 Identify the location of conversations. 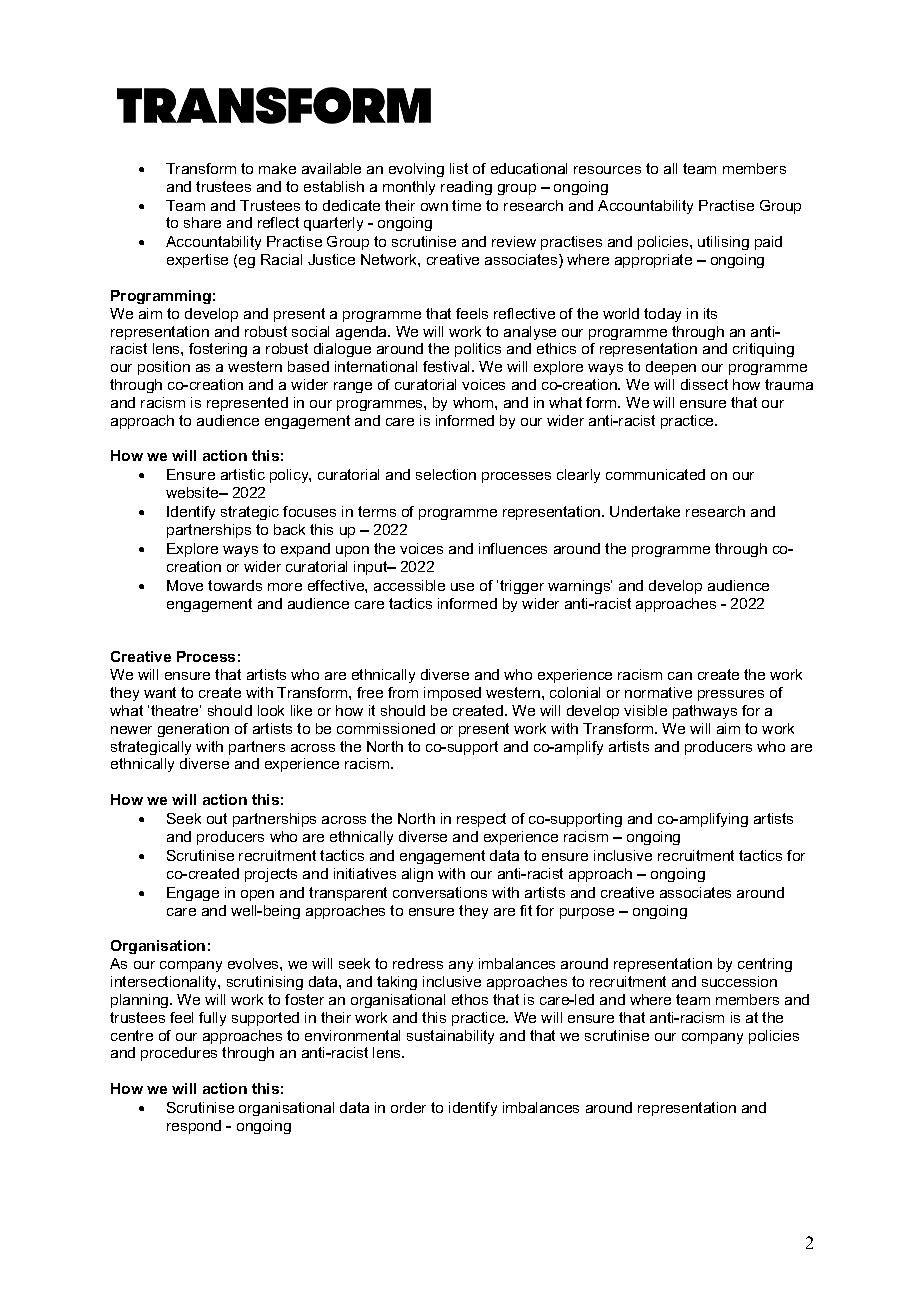
(440, 892).
